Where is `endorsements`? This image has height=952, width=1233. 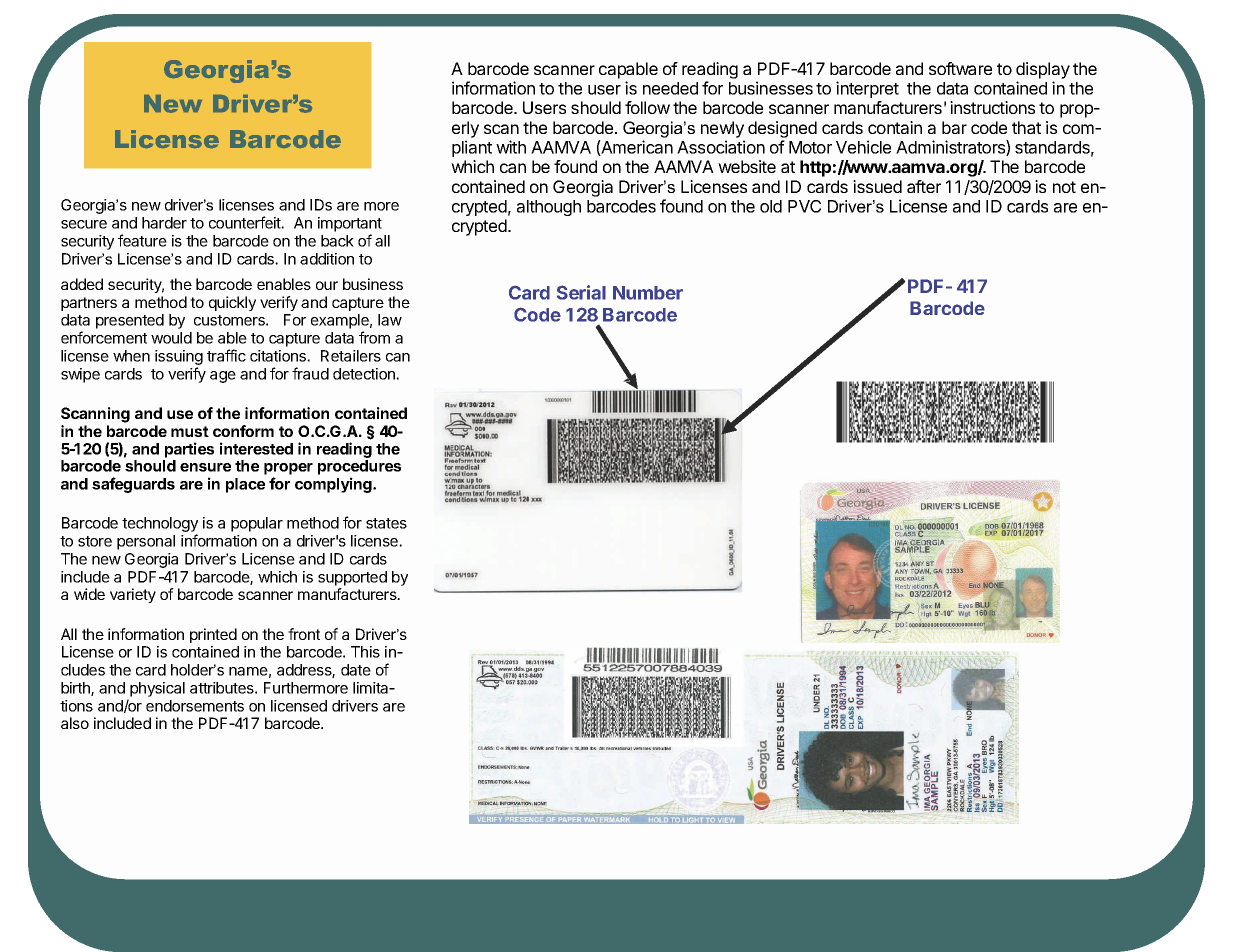 endorsements is located at coordinates (195, 706).
